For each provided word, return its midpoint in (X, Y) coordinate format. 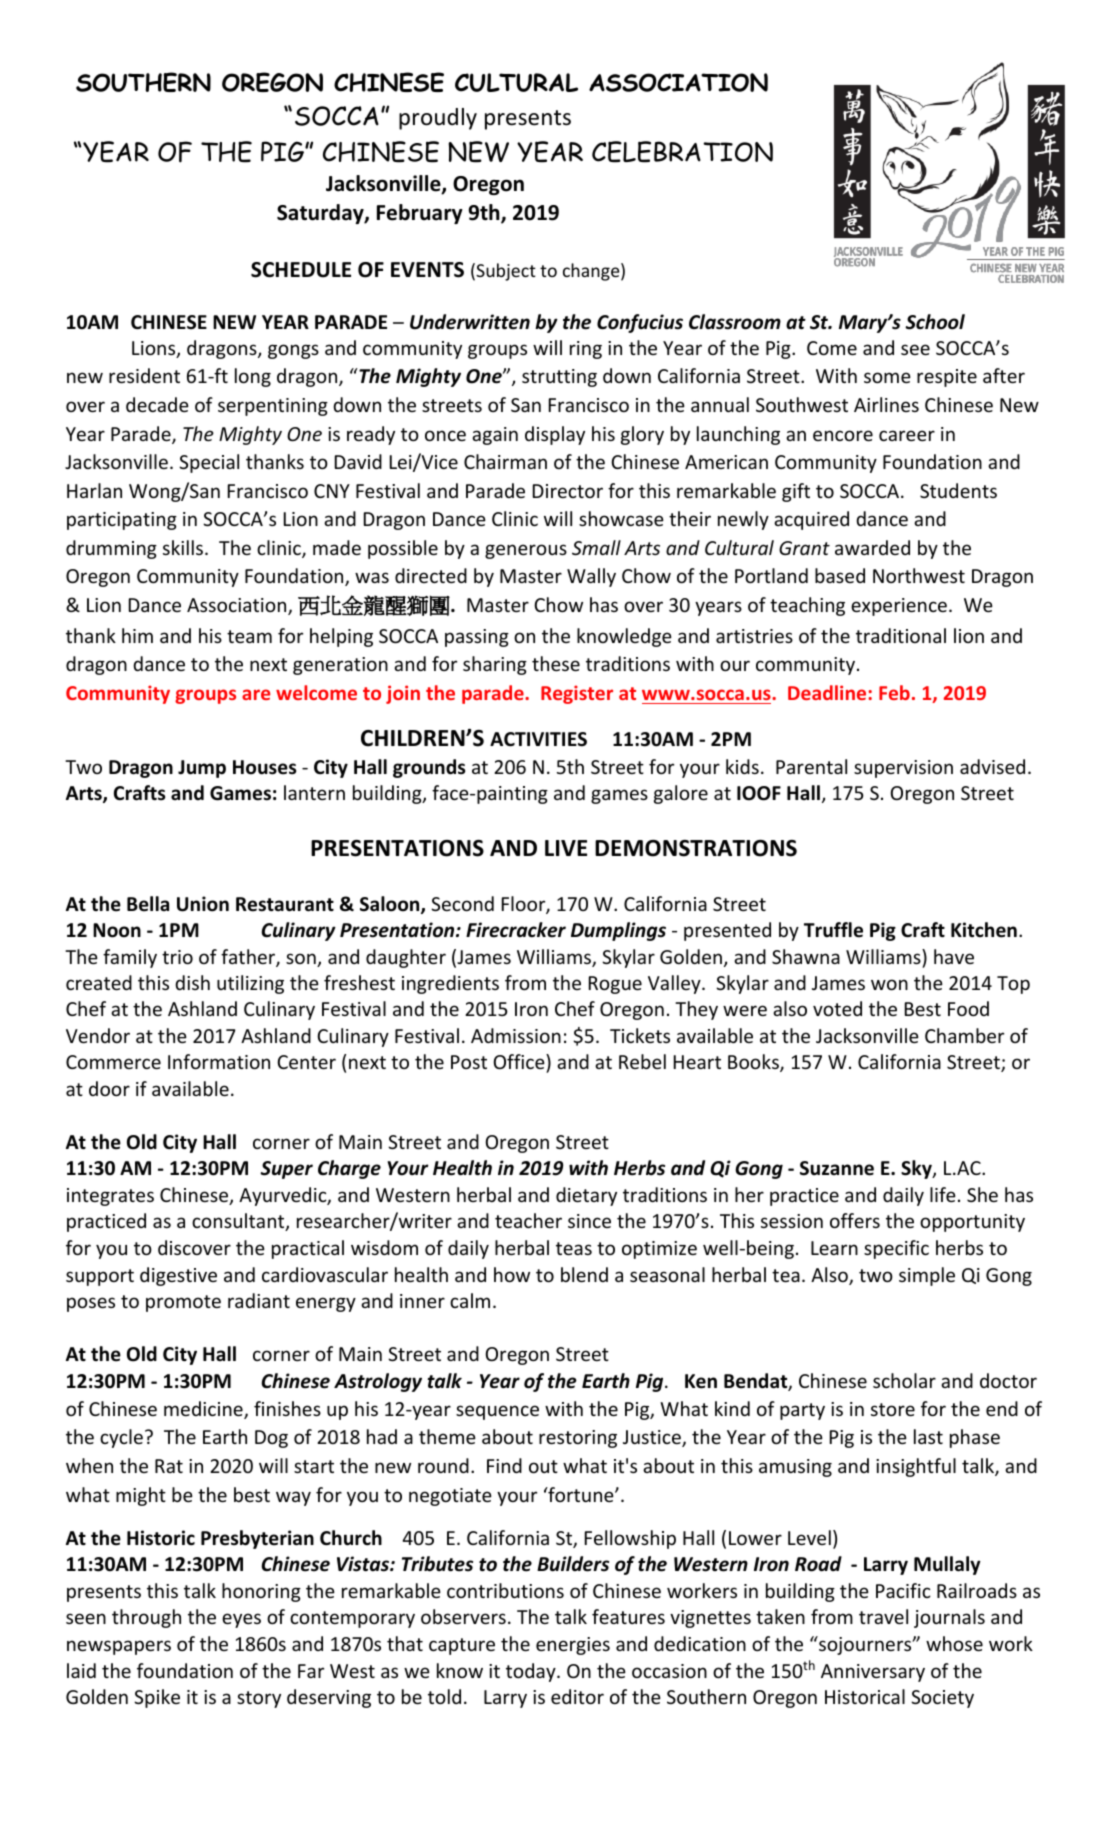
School (935, 322)
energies (573, 1646)
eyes (241, 1620)
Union (203, 904)
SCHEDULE (301, 270)
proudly (438, 119)
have (954, 956)
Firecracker (516, 930)
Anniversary (873, 1673)
